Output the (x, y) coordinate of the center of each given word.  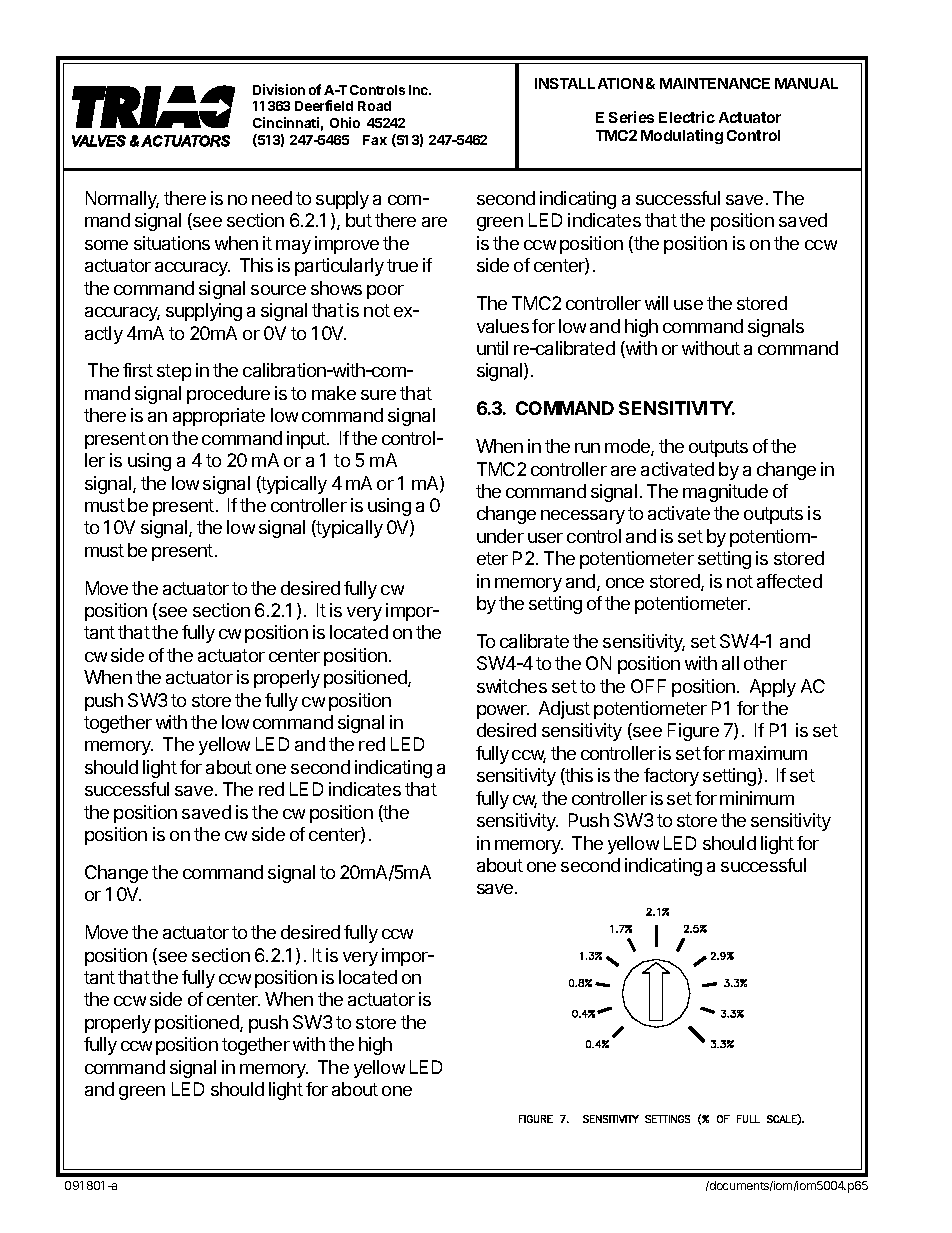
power (503, 712)
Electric (687, 117)
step (174, 372)
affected (789, 581)
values (503, 326)
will (656, 303)
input (307, 440)
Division (279, 89)
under (500, 536)
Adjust (564, 710)
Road (374, 106)
